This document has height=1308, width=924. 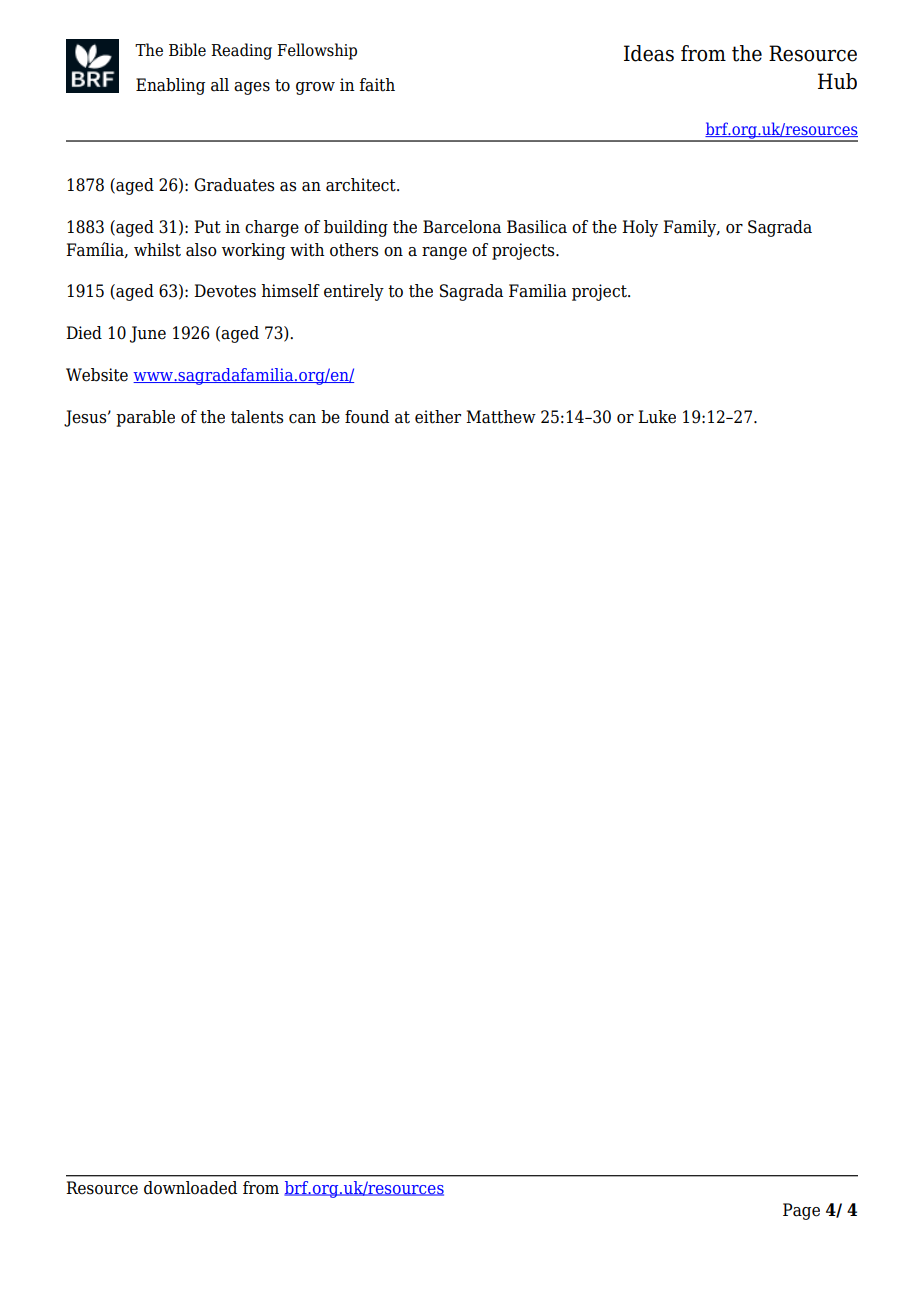 I want to click on Enabling, so click(x=170, y=86).
